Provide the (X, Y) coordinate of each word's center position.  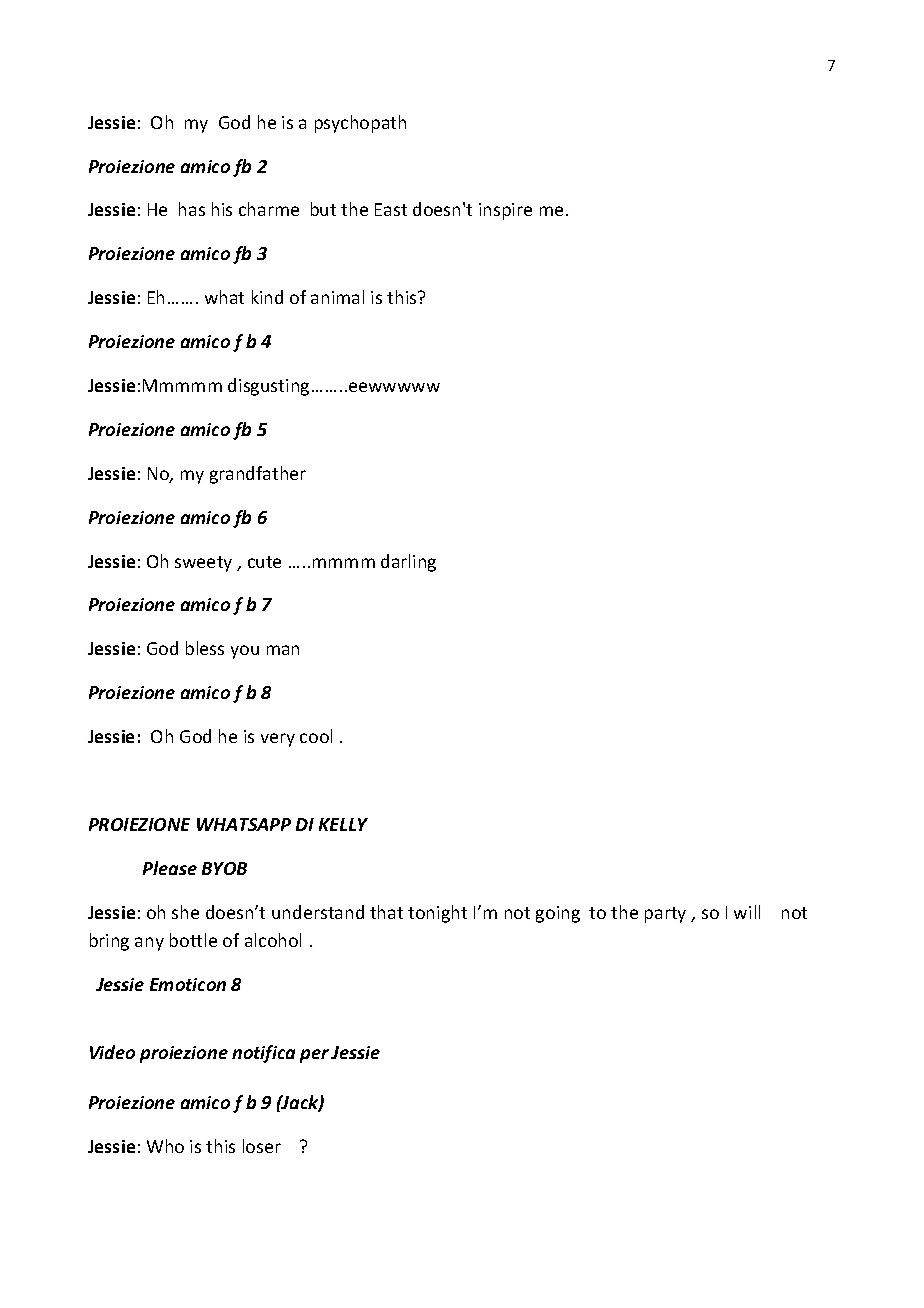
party (665, 915)
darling (408, 563)
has (192, 209)
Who (165, 1146)
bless (205, 648)
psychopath (360, 124)
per (314, 1056)
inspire (505, 211)
